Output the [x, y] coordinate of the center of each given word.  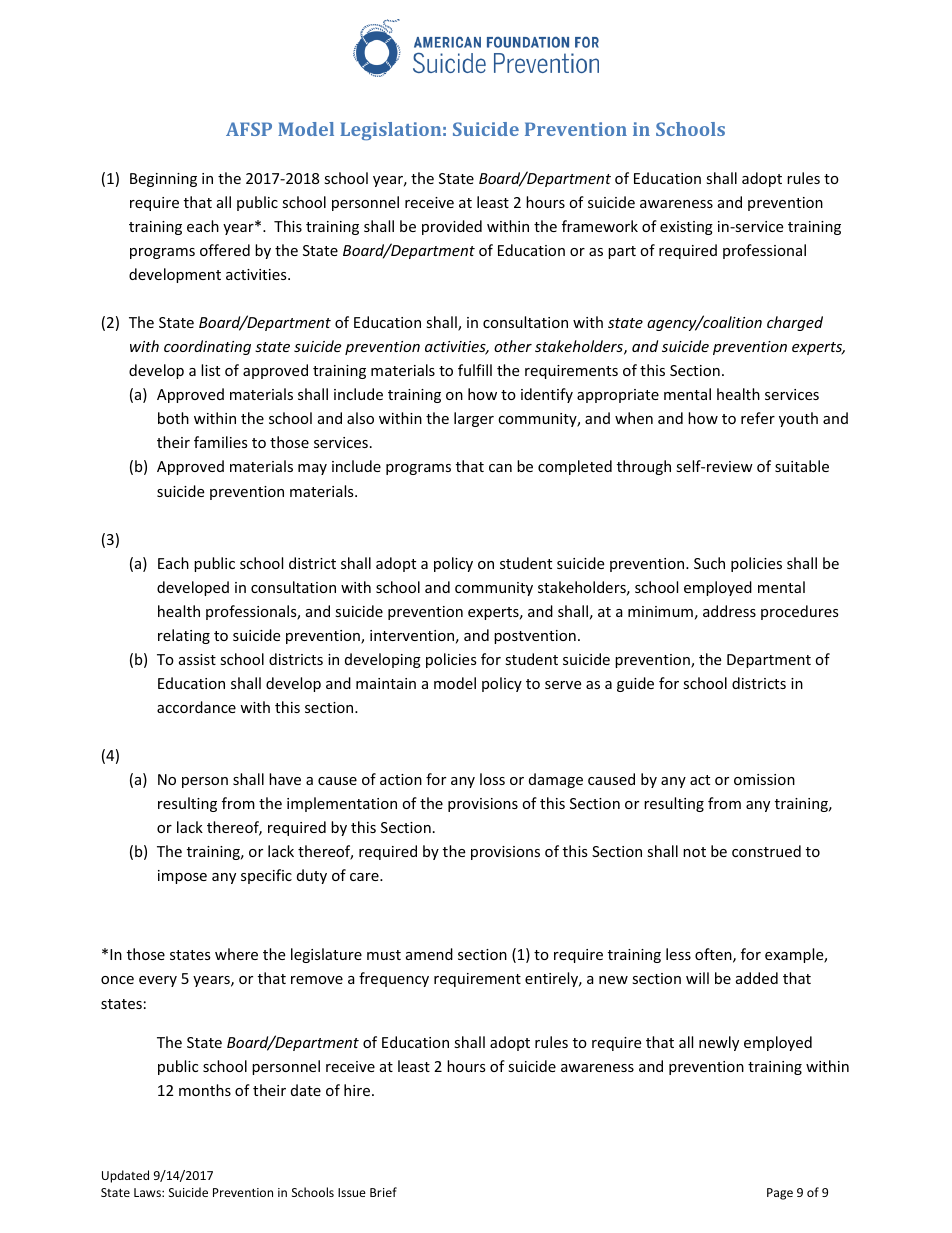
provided [452, 227]
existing [686, 228]
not [694, 852]
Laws [148, 1192]
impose [182, 877]
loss [492, 779]
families [221, 442]
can [500, 468]
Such [709, 563]
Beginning [163, 180]
